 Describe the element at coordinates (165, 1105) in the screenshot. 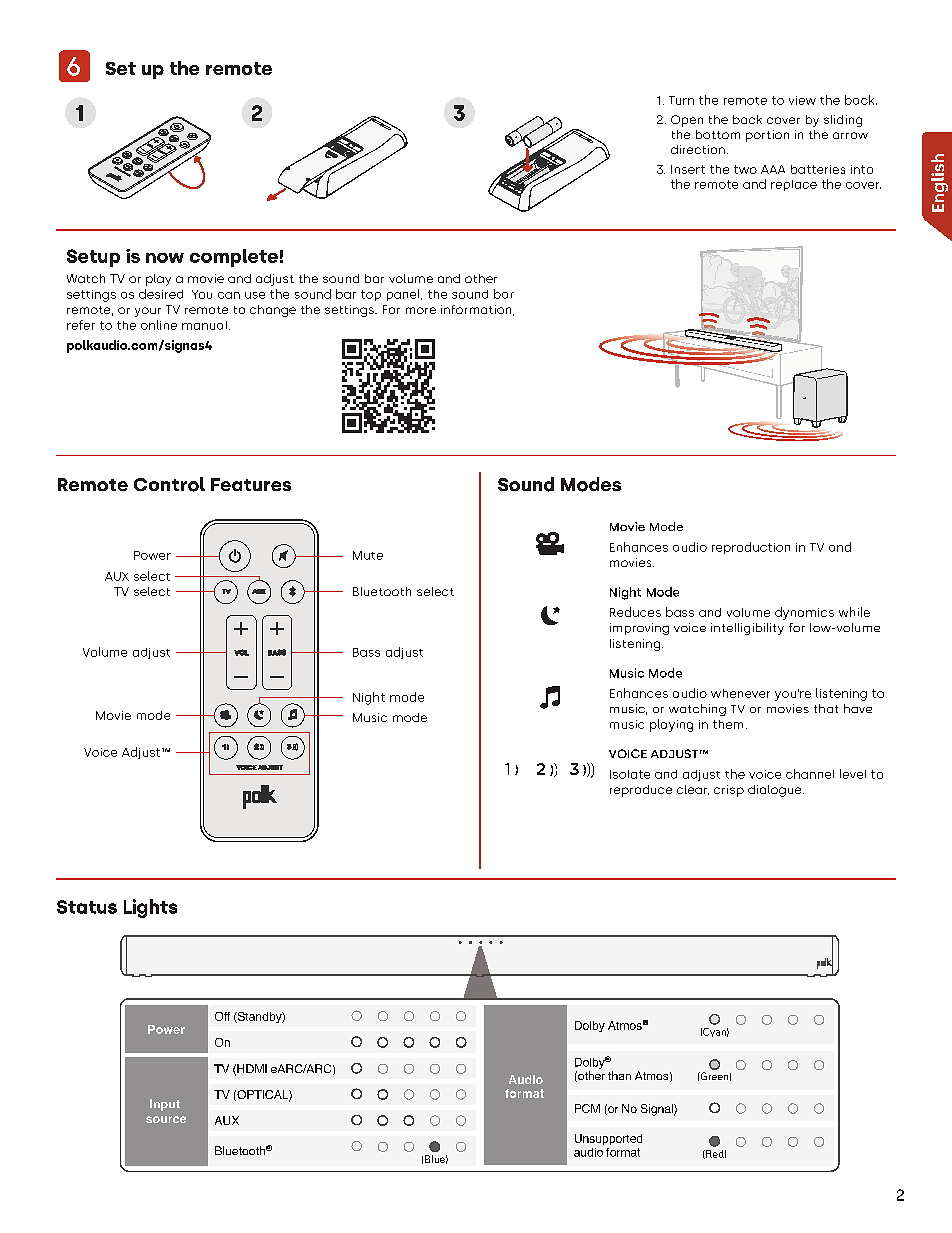

I see `Input` at that location.
